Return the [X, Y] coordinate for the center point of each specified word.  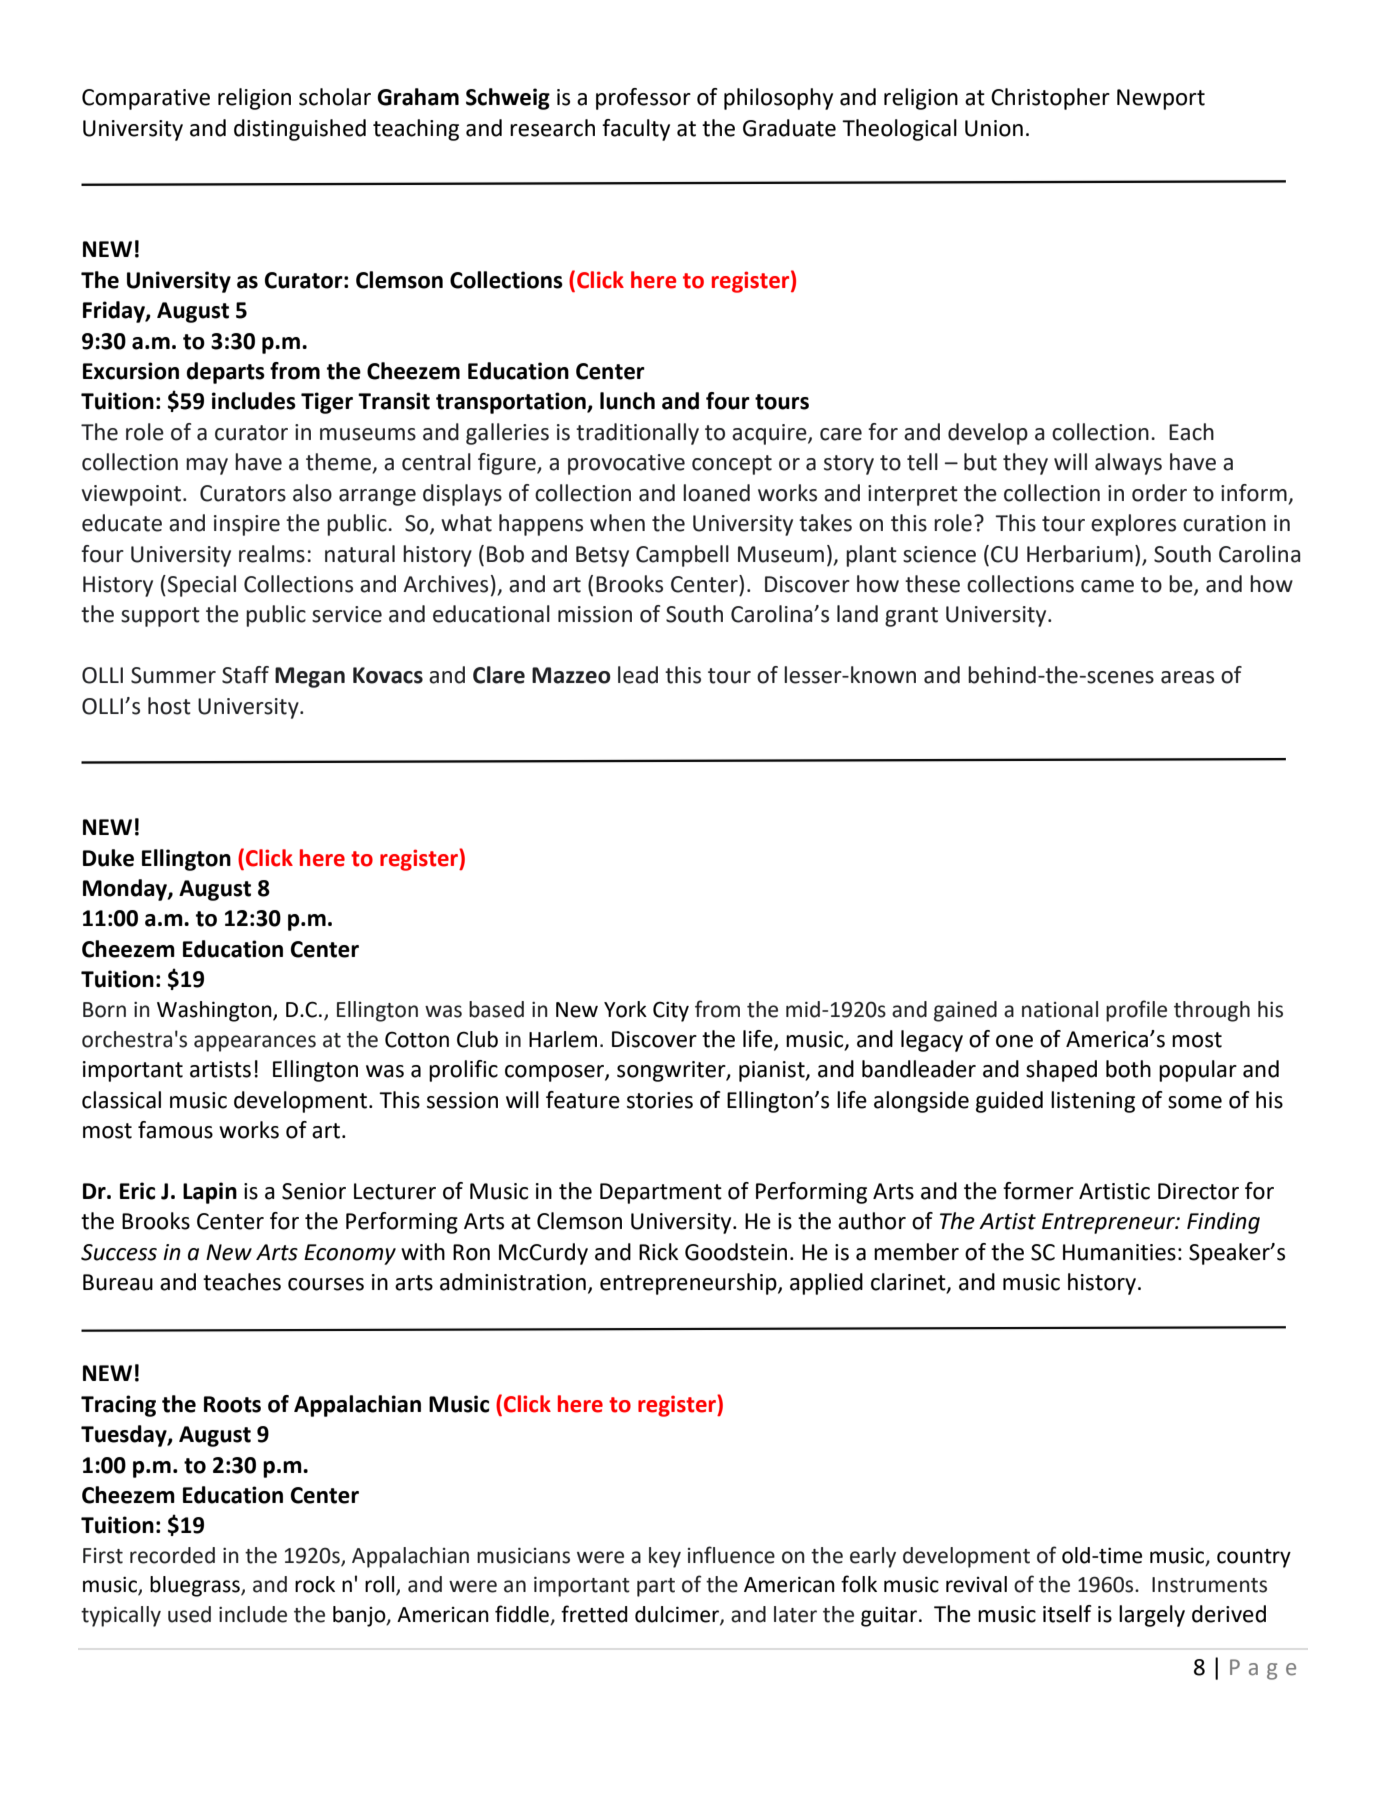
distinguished [300, 130]
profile [1136, 1011]
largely [1152, 1616]
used [189, 1614]
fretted [594, 1614]
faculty [636, 130]
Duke [108, 858]
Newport [1161, 99]
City [671, 1011]
